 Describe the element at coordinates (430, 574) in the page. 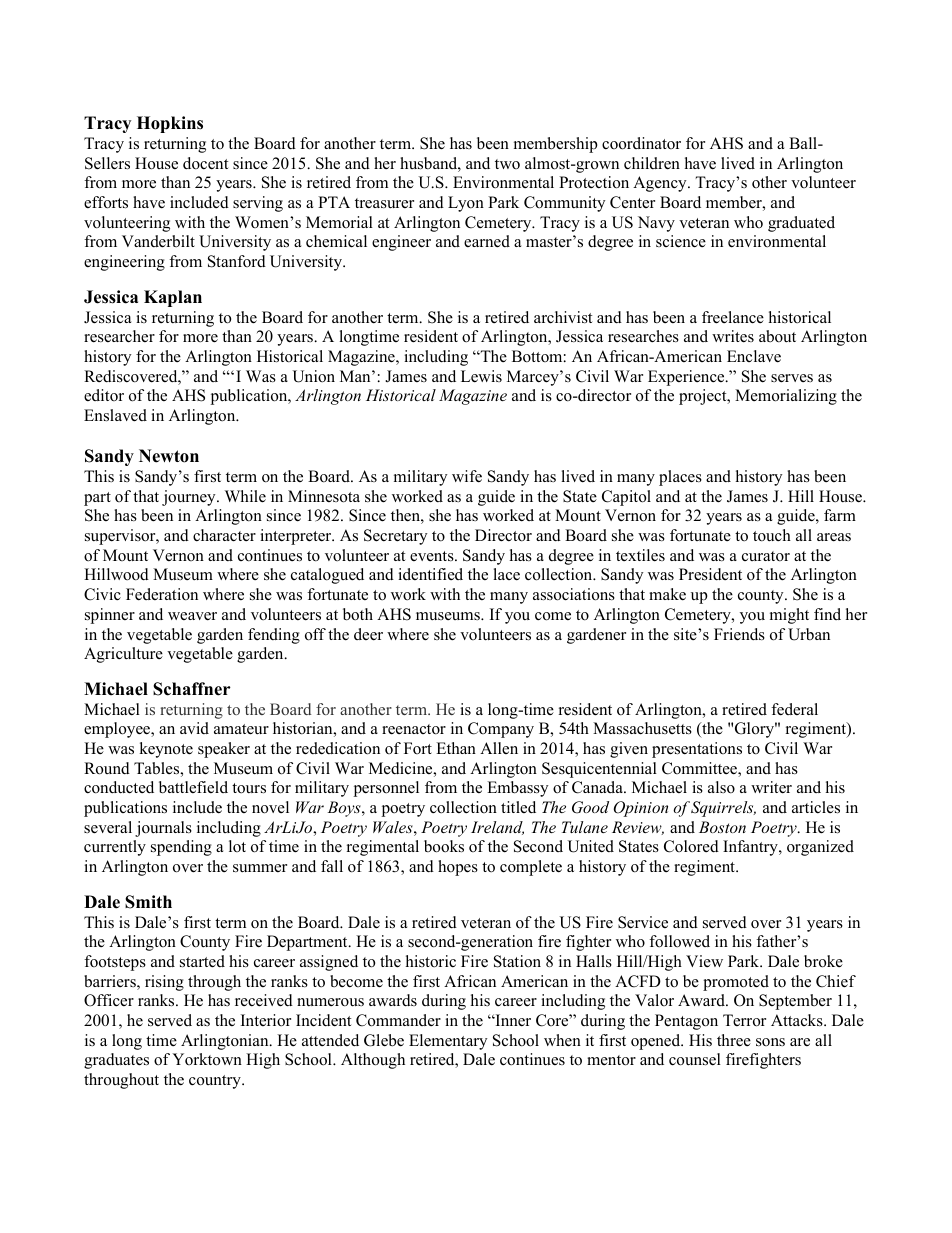

I see `identified` at that location.
